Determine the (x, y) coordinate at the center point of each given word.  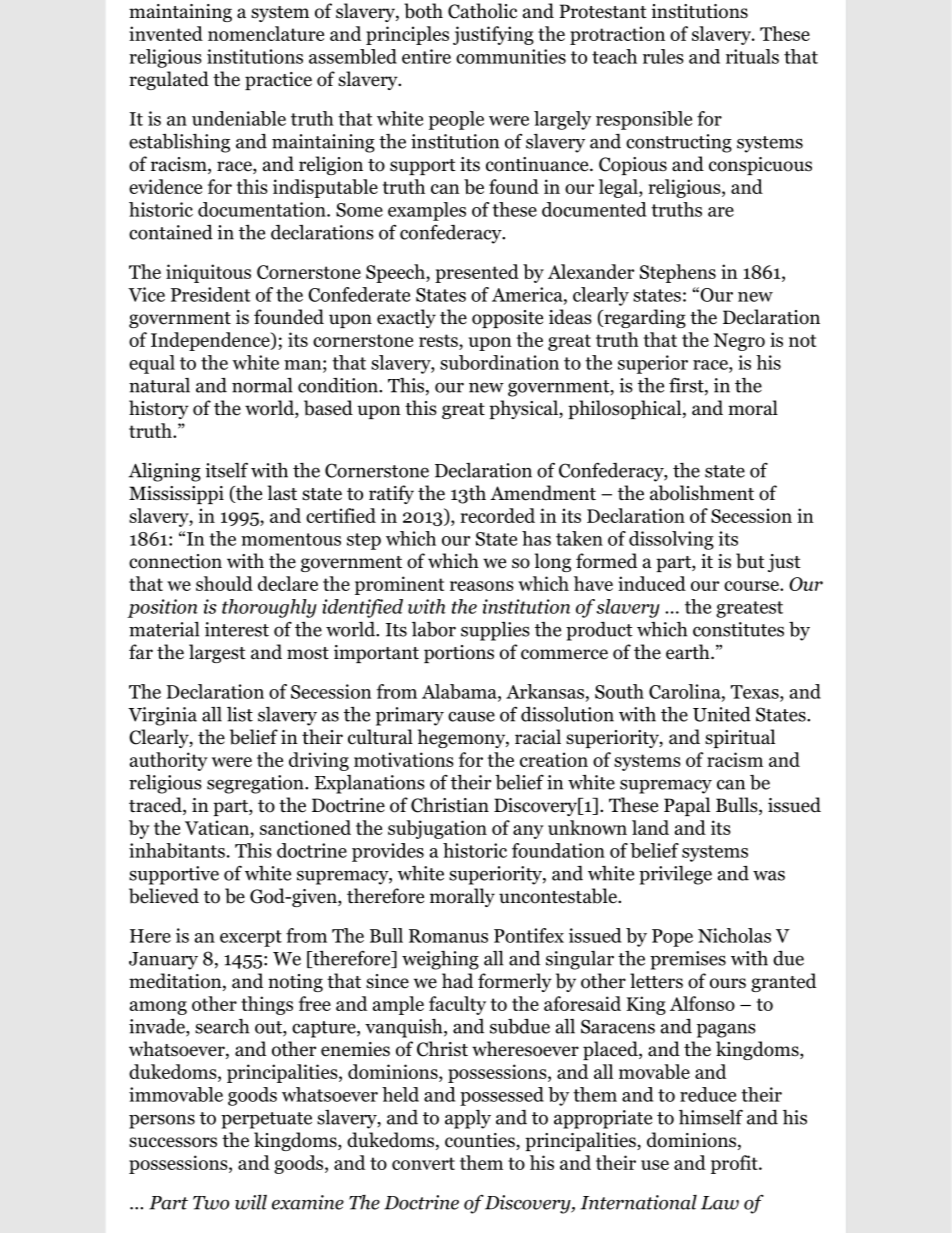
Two (211, 1203)
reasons (482, 586)
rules (663, 56)
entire (426, 56)
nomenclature (266, 33)
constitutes (738, 629)
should (224, 583)
